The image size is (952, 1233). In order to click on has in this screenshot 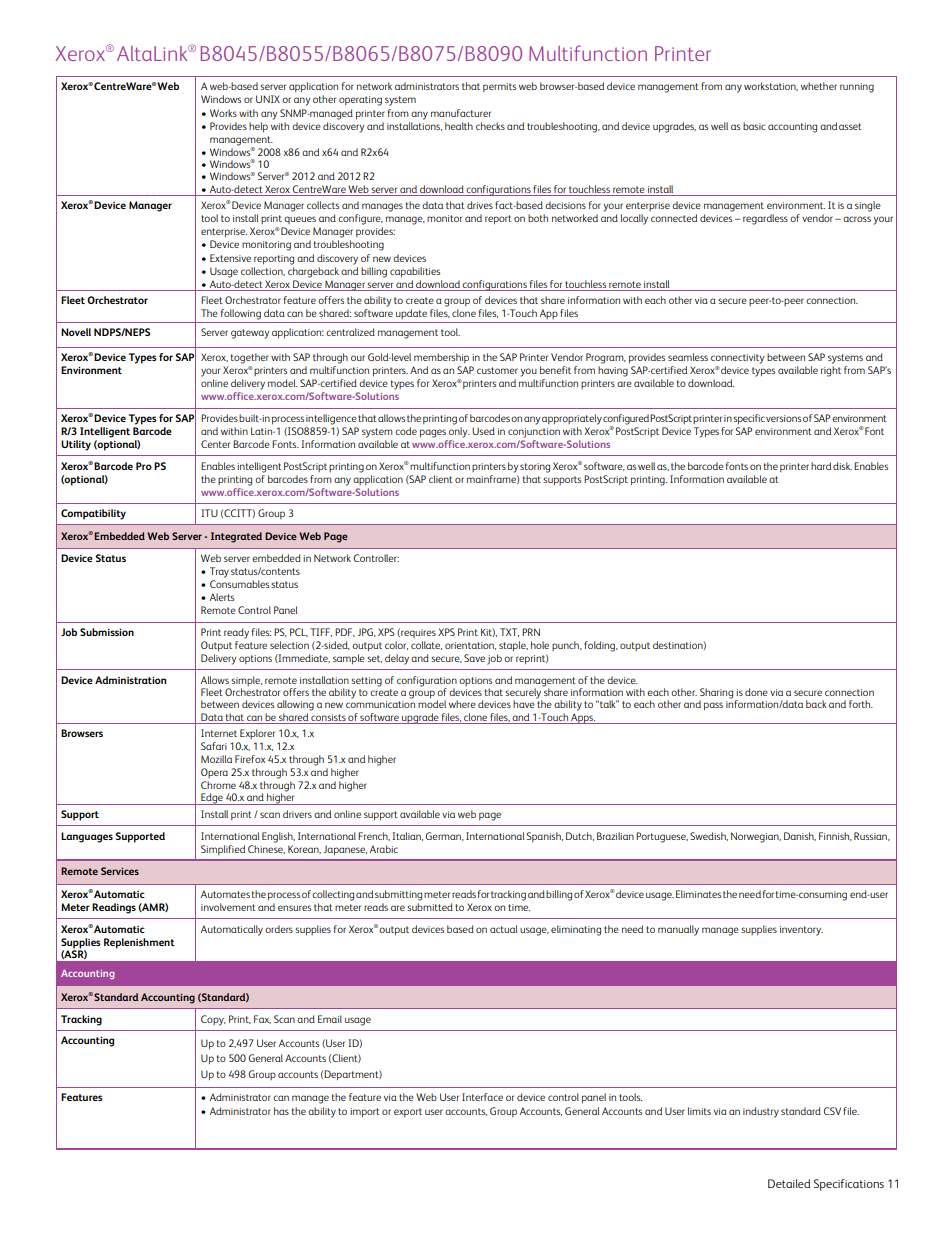, I will do `click(281, 1111)`.
